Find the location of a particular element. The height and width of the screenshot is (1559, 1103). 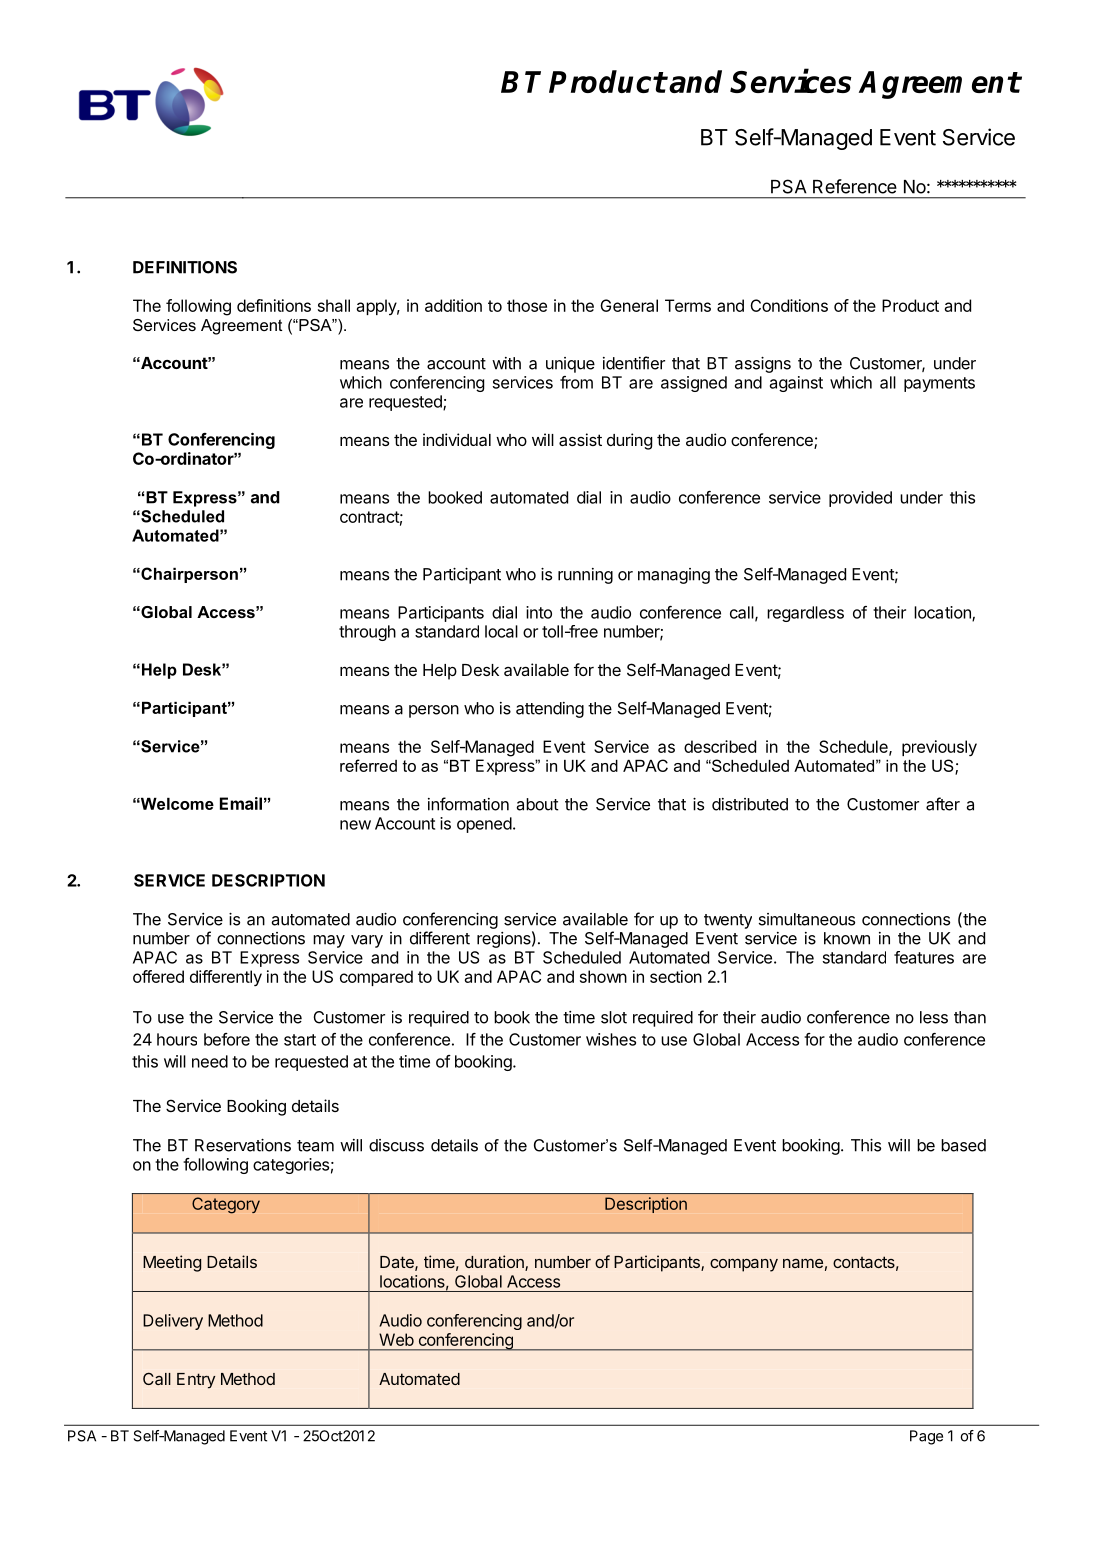

shall is located at coordinates (334, 305).
